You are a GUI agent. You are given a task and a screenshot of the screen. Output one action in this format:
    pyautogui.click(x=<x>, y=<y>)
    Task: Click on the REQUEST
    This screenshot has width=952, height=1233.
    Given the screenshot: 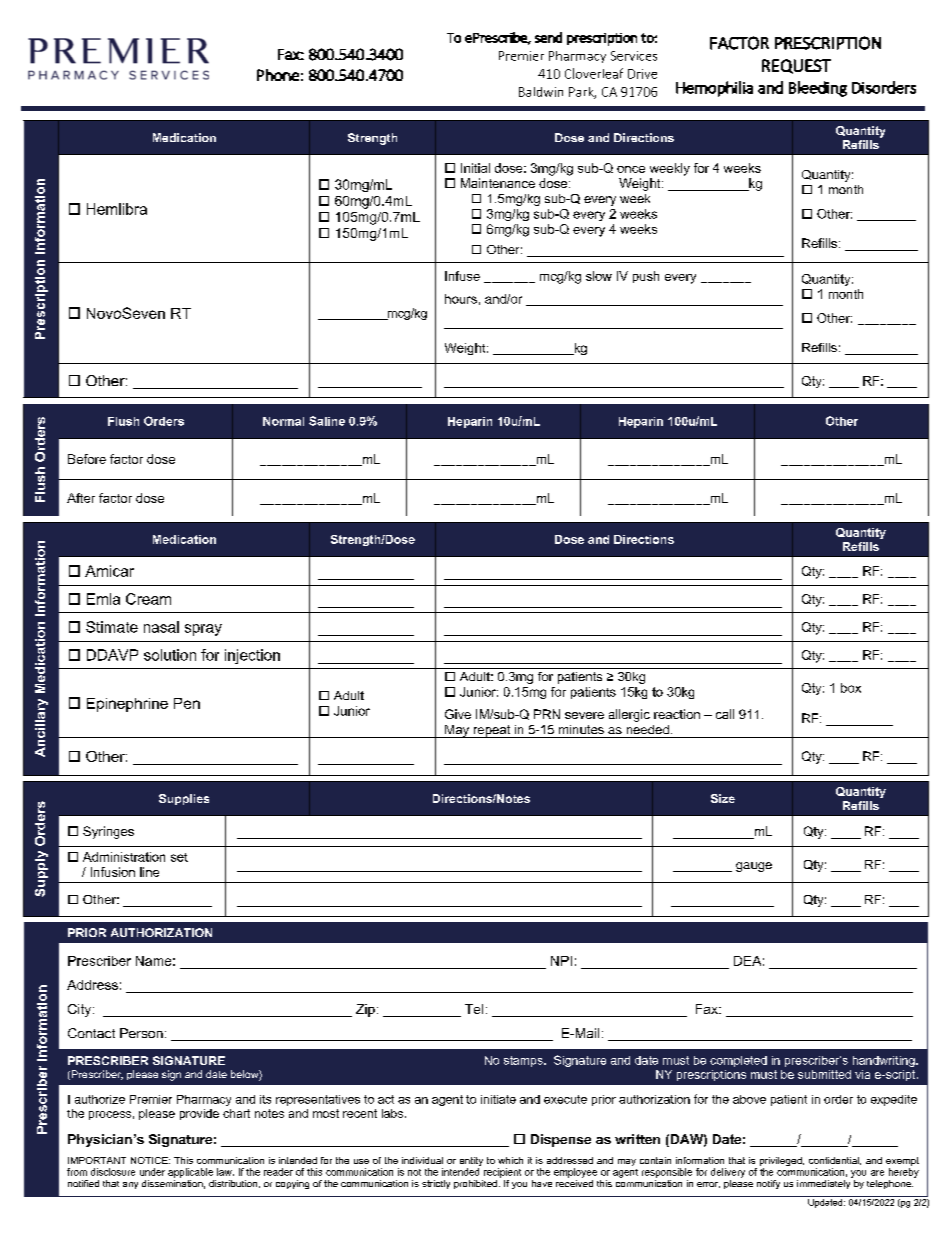 What is the action you would take?
    pyautogui.click(x=796, y=66)
